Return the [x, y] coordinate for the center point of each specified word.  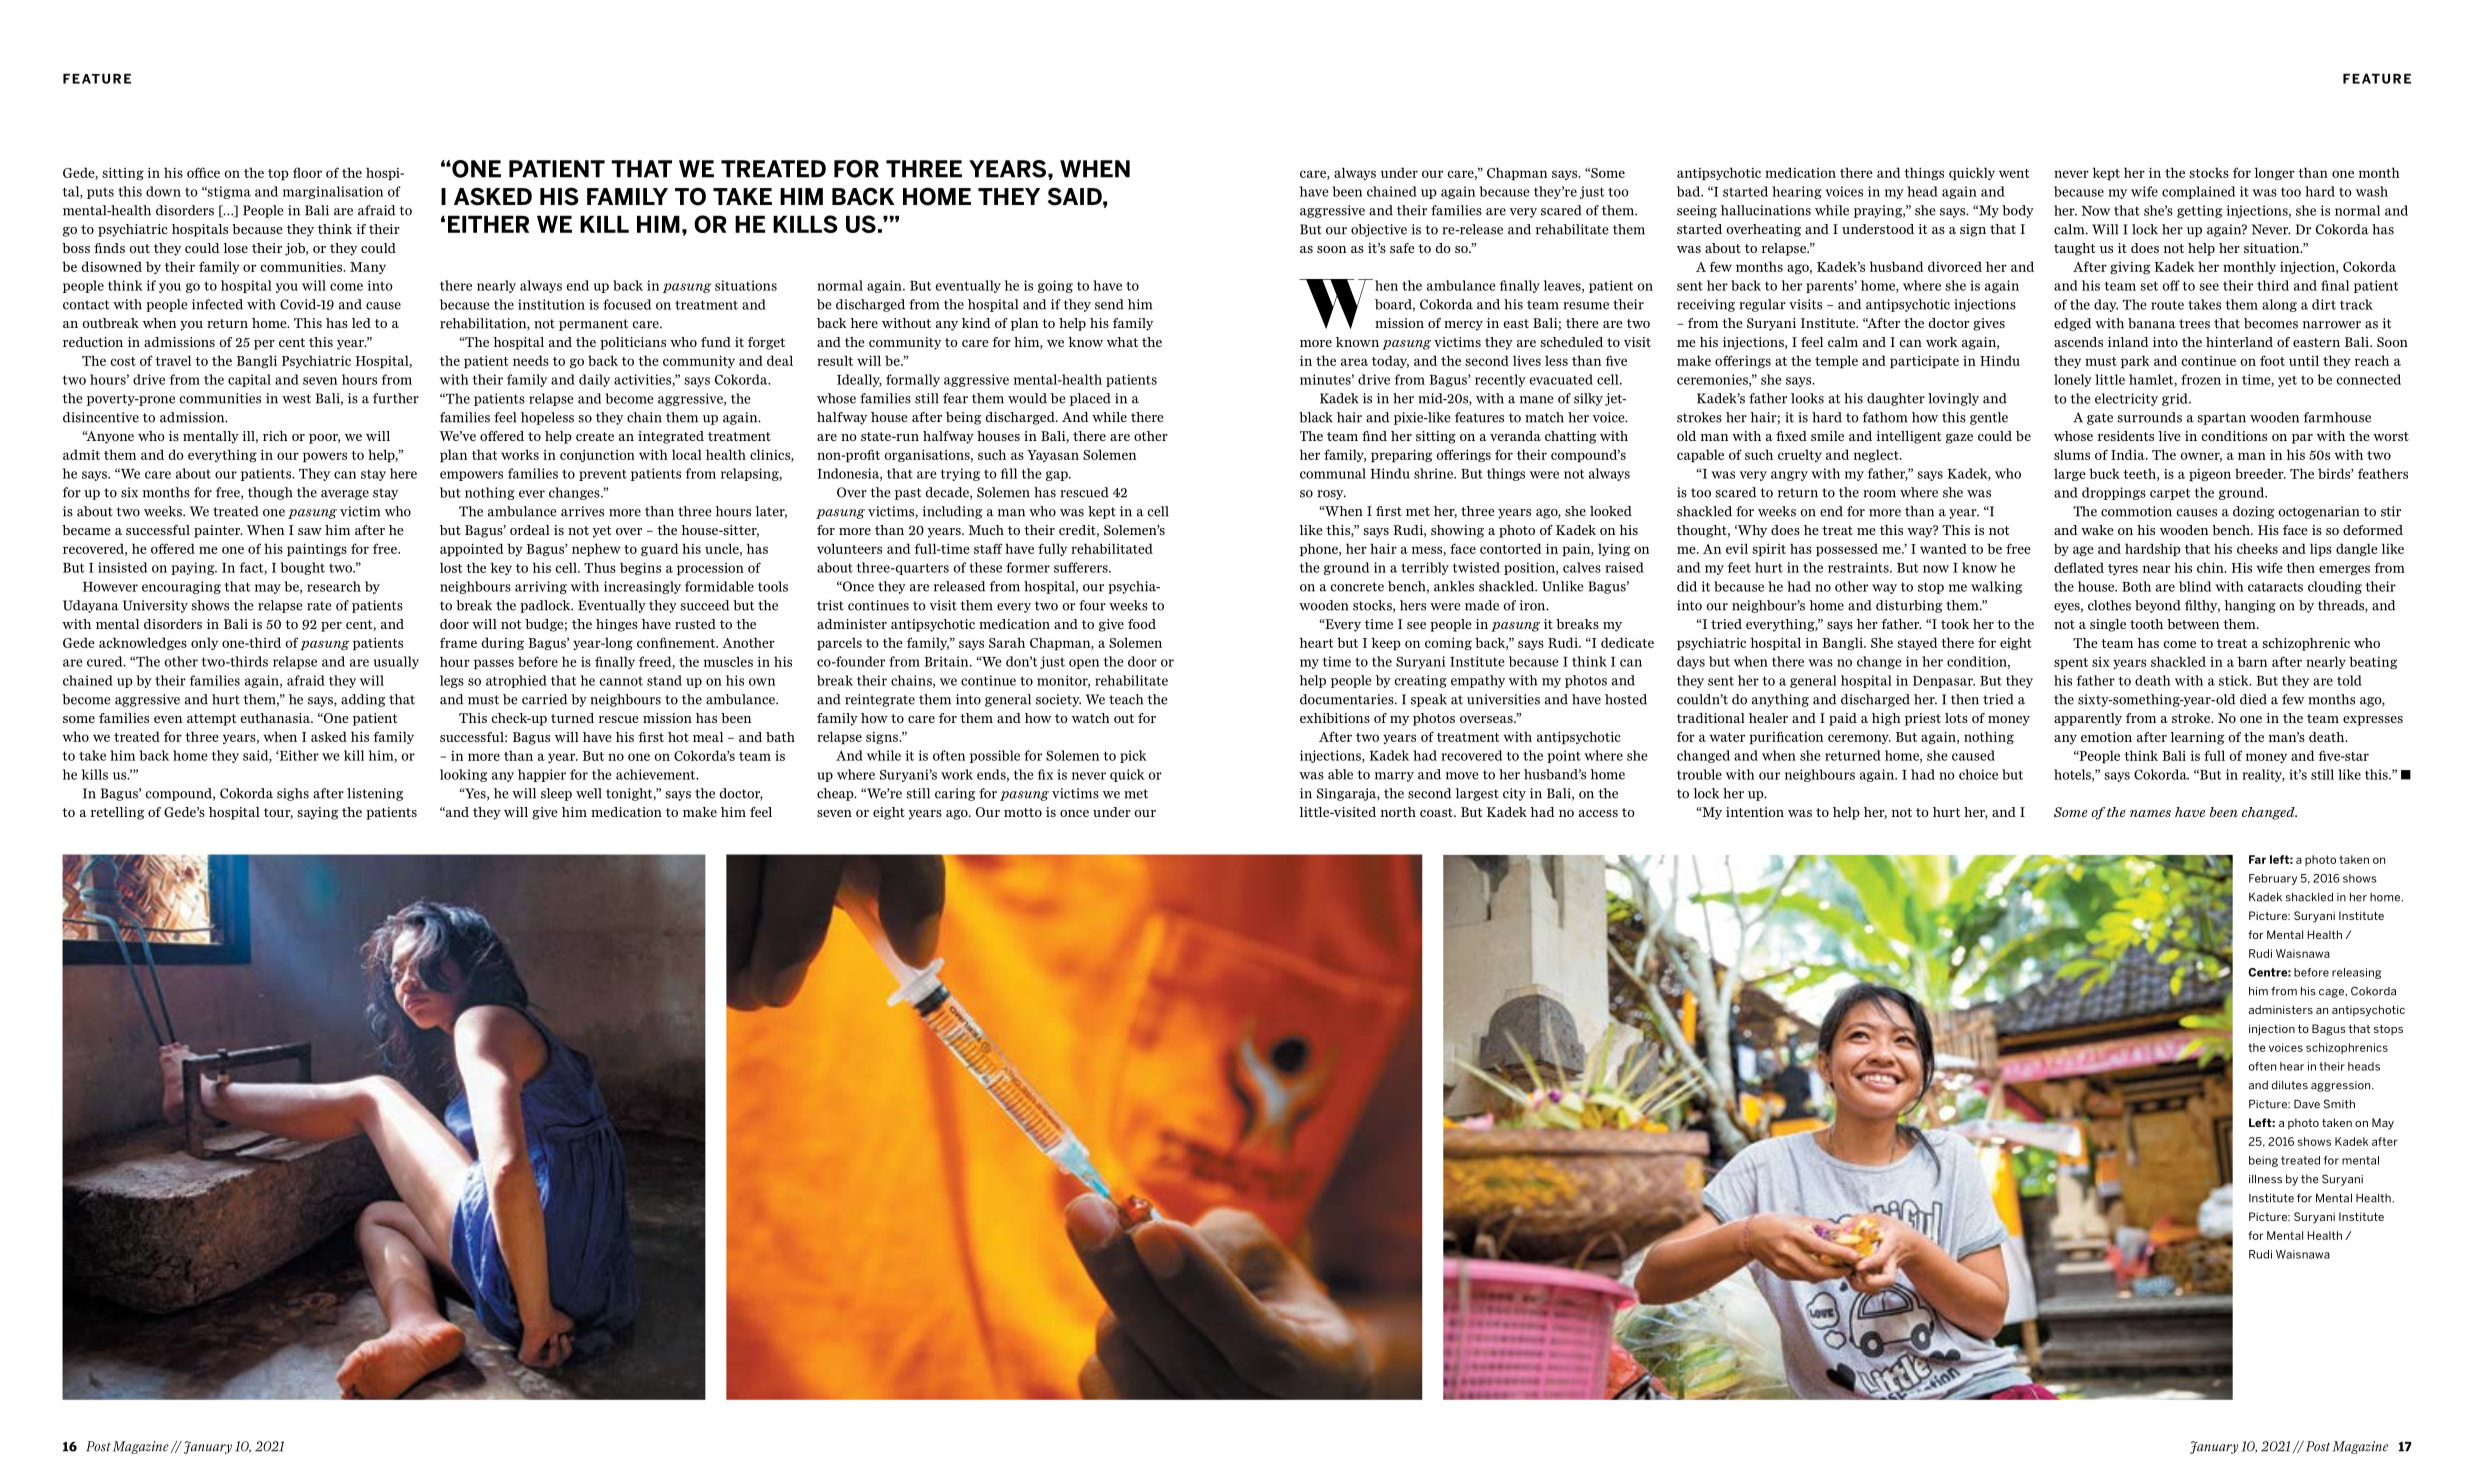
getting [2199, 211]
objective [1379, 230]
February [2273, 879]
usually [396, 662]
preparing [1401, 456]
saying [317, 813]
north [1398, 812]
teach [1126, 699]
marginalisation [333, 192]
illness [2265, 1179]
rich [275, 436]
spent [2071, 663]
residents [2126, 436]
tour [278, 813]
